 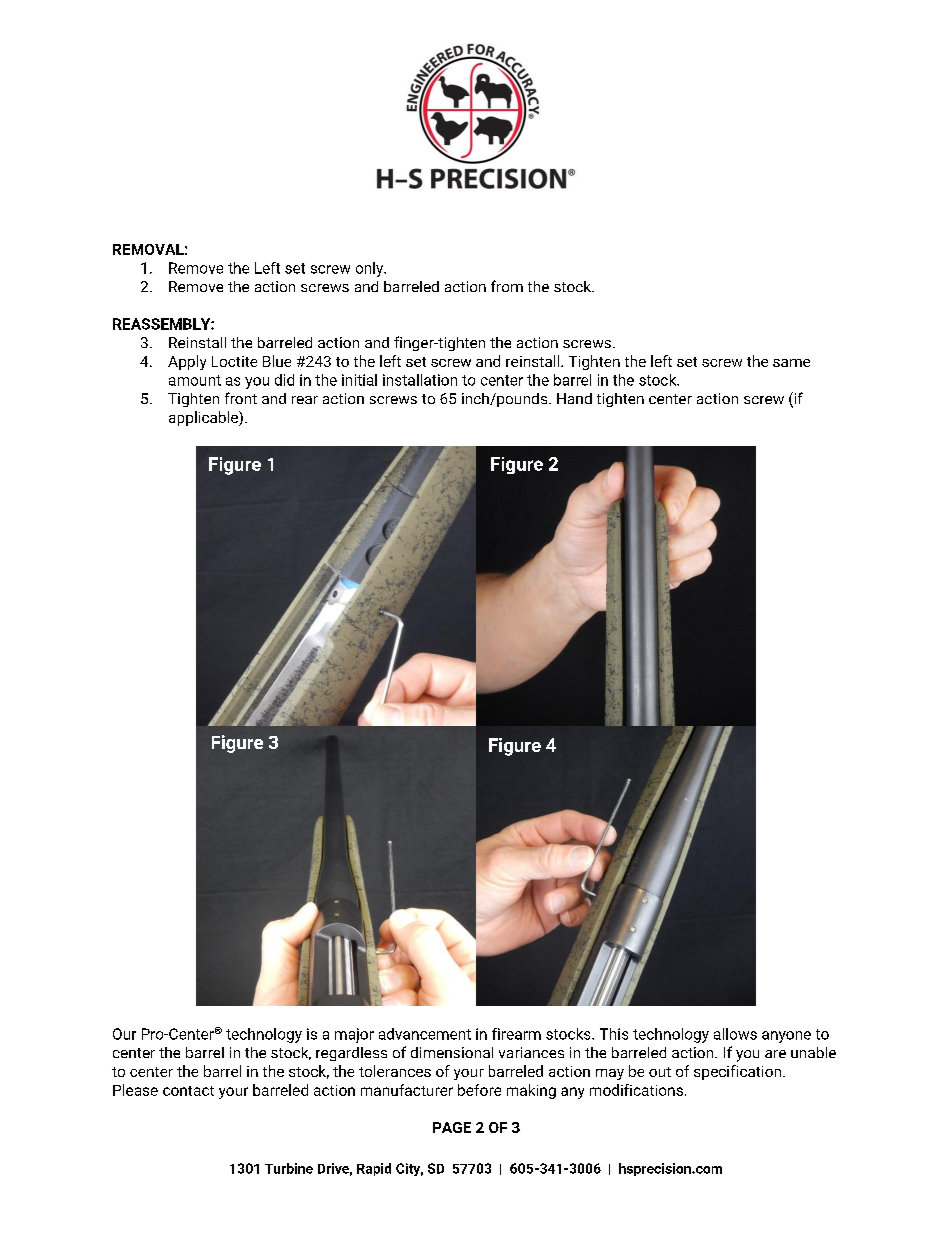 What do you see at coordinates (204, 418) in the document?
I see `applicable` at bounding box center [204, 418].
